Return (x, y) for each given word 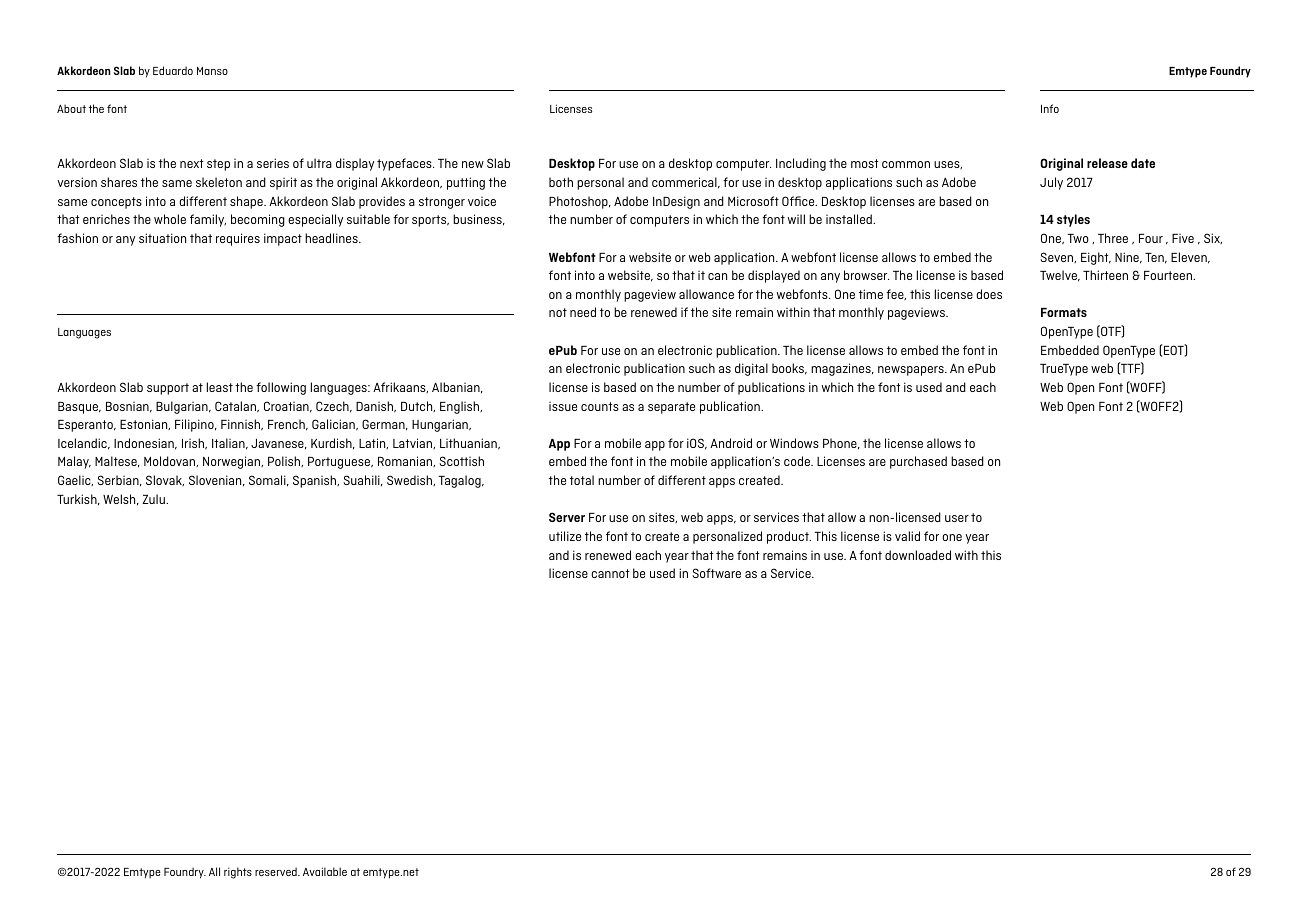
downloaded (918, 555)
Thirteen (1105, 275)
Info (1050, 108)
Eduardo (173, 70)
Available (325, 871)
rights (238, 873)
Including (801, 164)
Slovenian (216, 480)
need (583, 312)
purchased (918, 462)
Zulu (154, 499)
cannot (610, 573)
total (582, 480)
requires (238, 239)
